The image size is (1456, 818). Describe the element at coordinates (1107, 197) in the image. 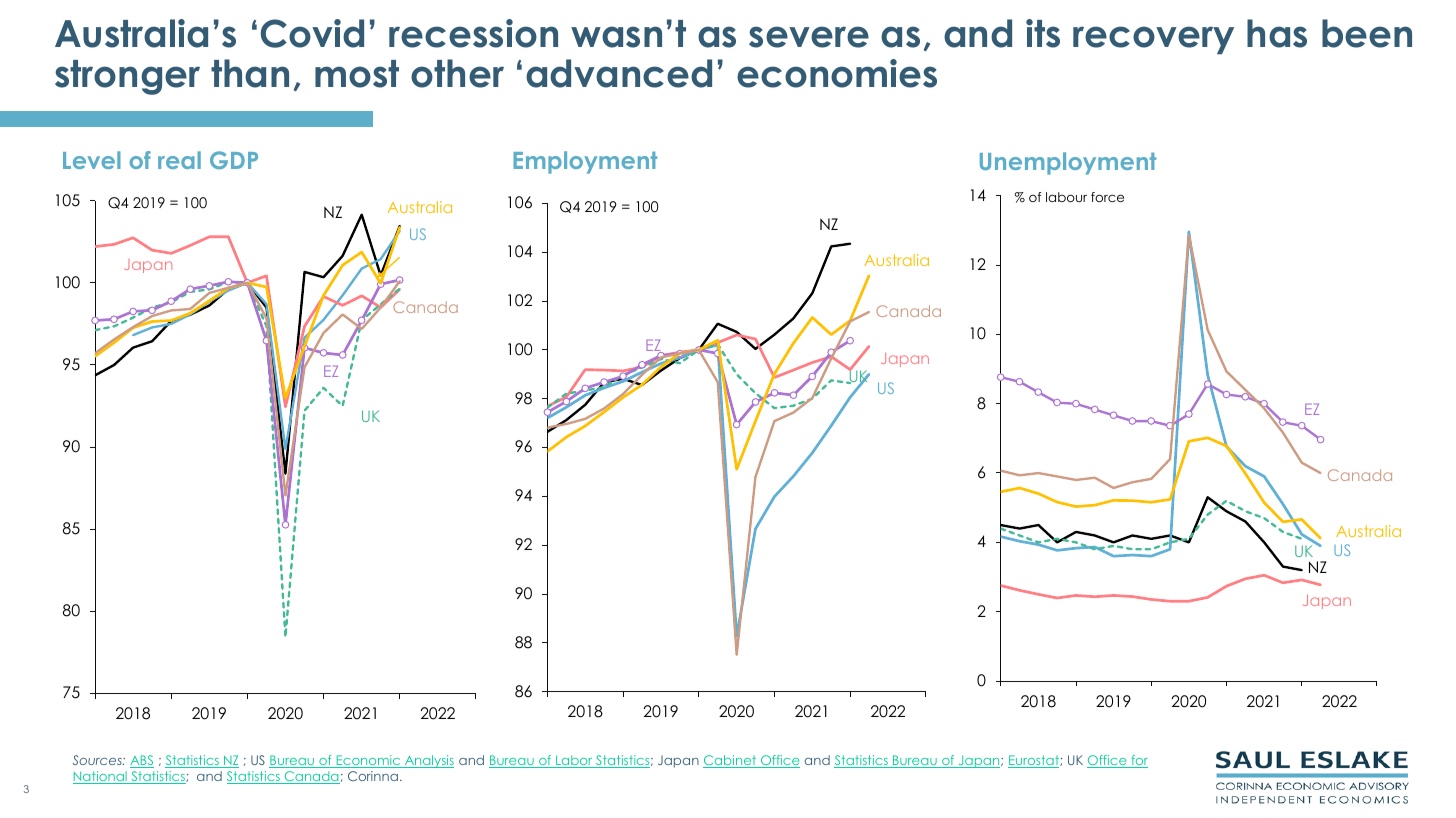

I see `force` at that location.
